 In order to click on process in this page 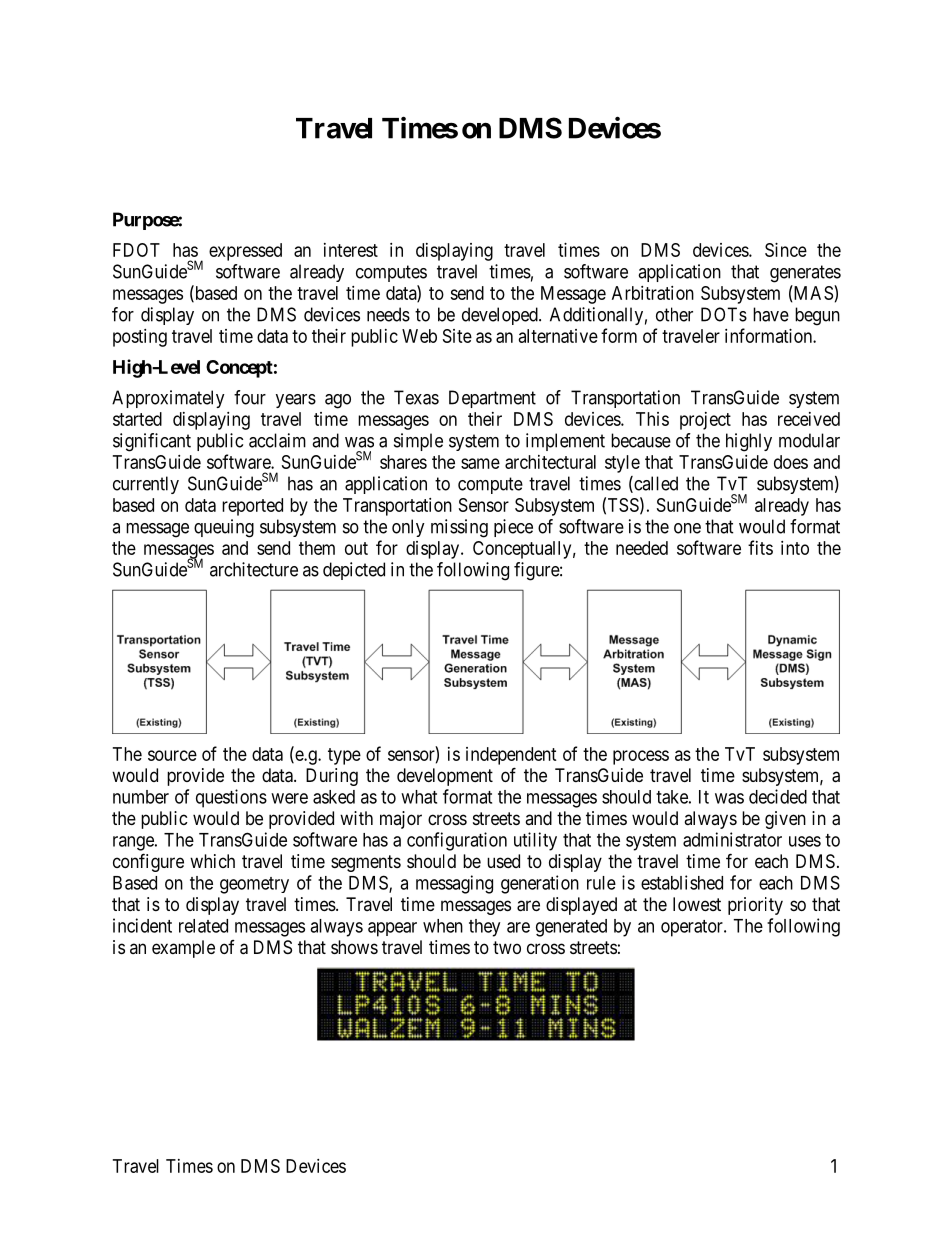, I will do `click(641, 757)`.
